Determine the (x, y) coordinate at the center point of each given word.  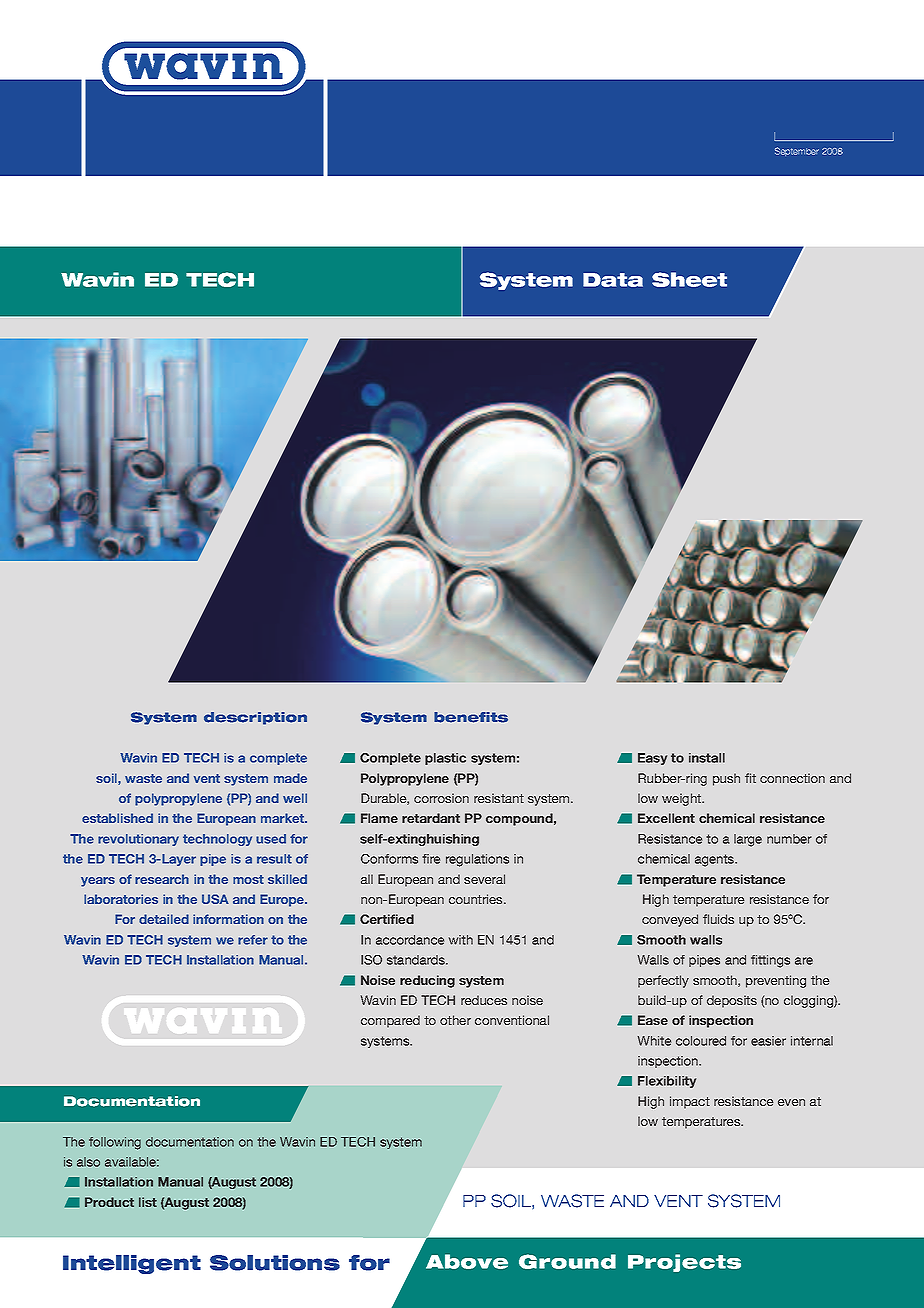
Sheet (689, 279)
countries (477, 899)
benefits (471, 717)
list (148, 1202)
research (162, 879)
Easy (652, 759)
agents (716, 860)
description (255, 718)
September (797, 151)
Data (613, 280)
